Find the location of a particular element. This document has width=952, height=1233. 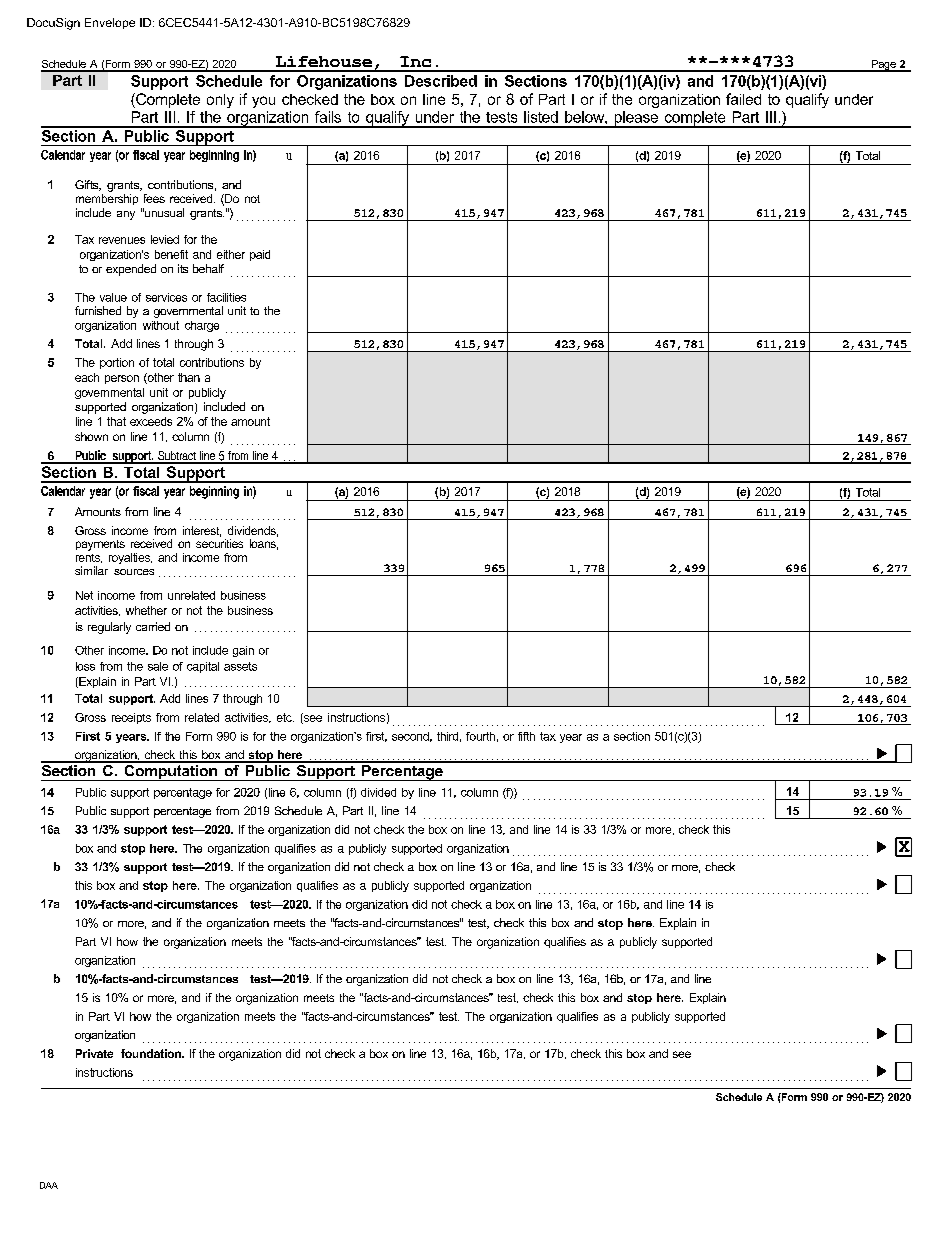

assets is located at coordinates (240, 666).
